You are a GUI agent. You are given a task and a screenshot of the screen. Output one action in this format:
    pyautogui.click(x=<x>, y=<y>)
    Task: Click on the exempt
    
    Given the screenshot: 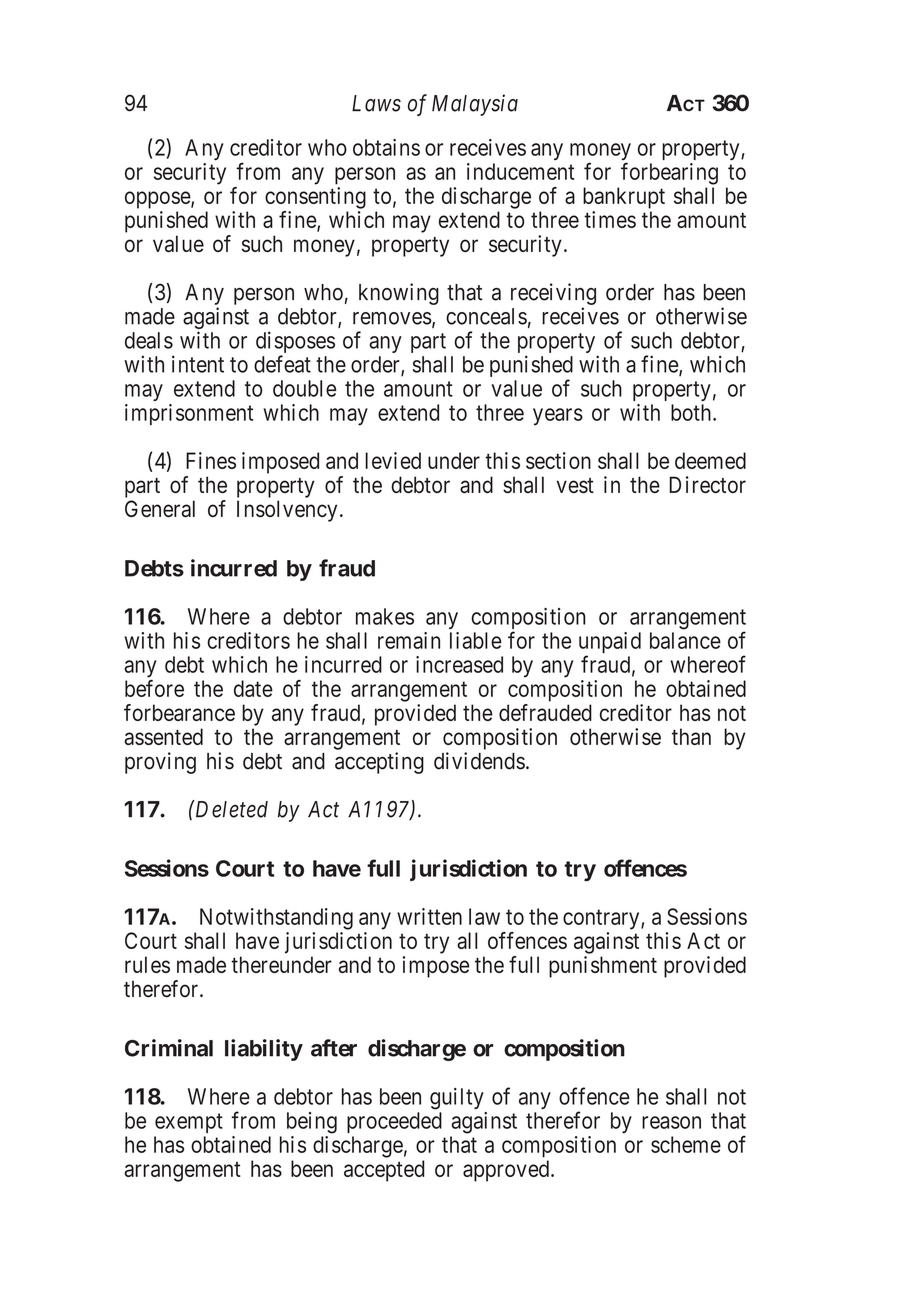 What is the action you would take?
    pyautogui.click(x=189, y=1123)
